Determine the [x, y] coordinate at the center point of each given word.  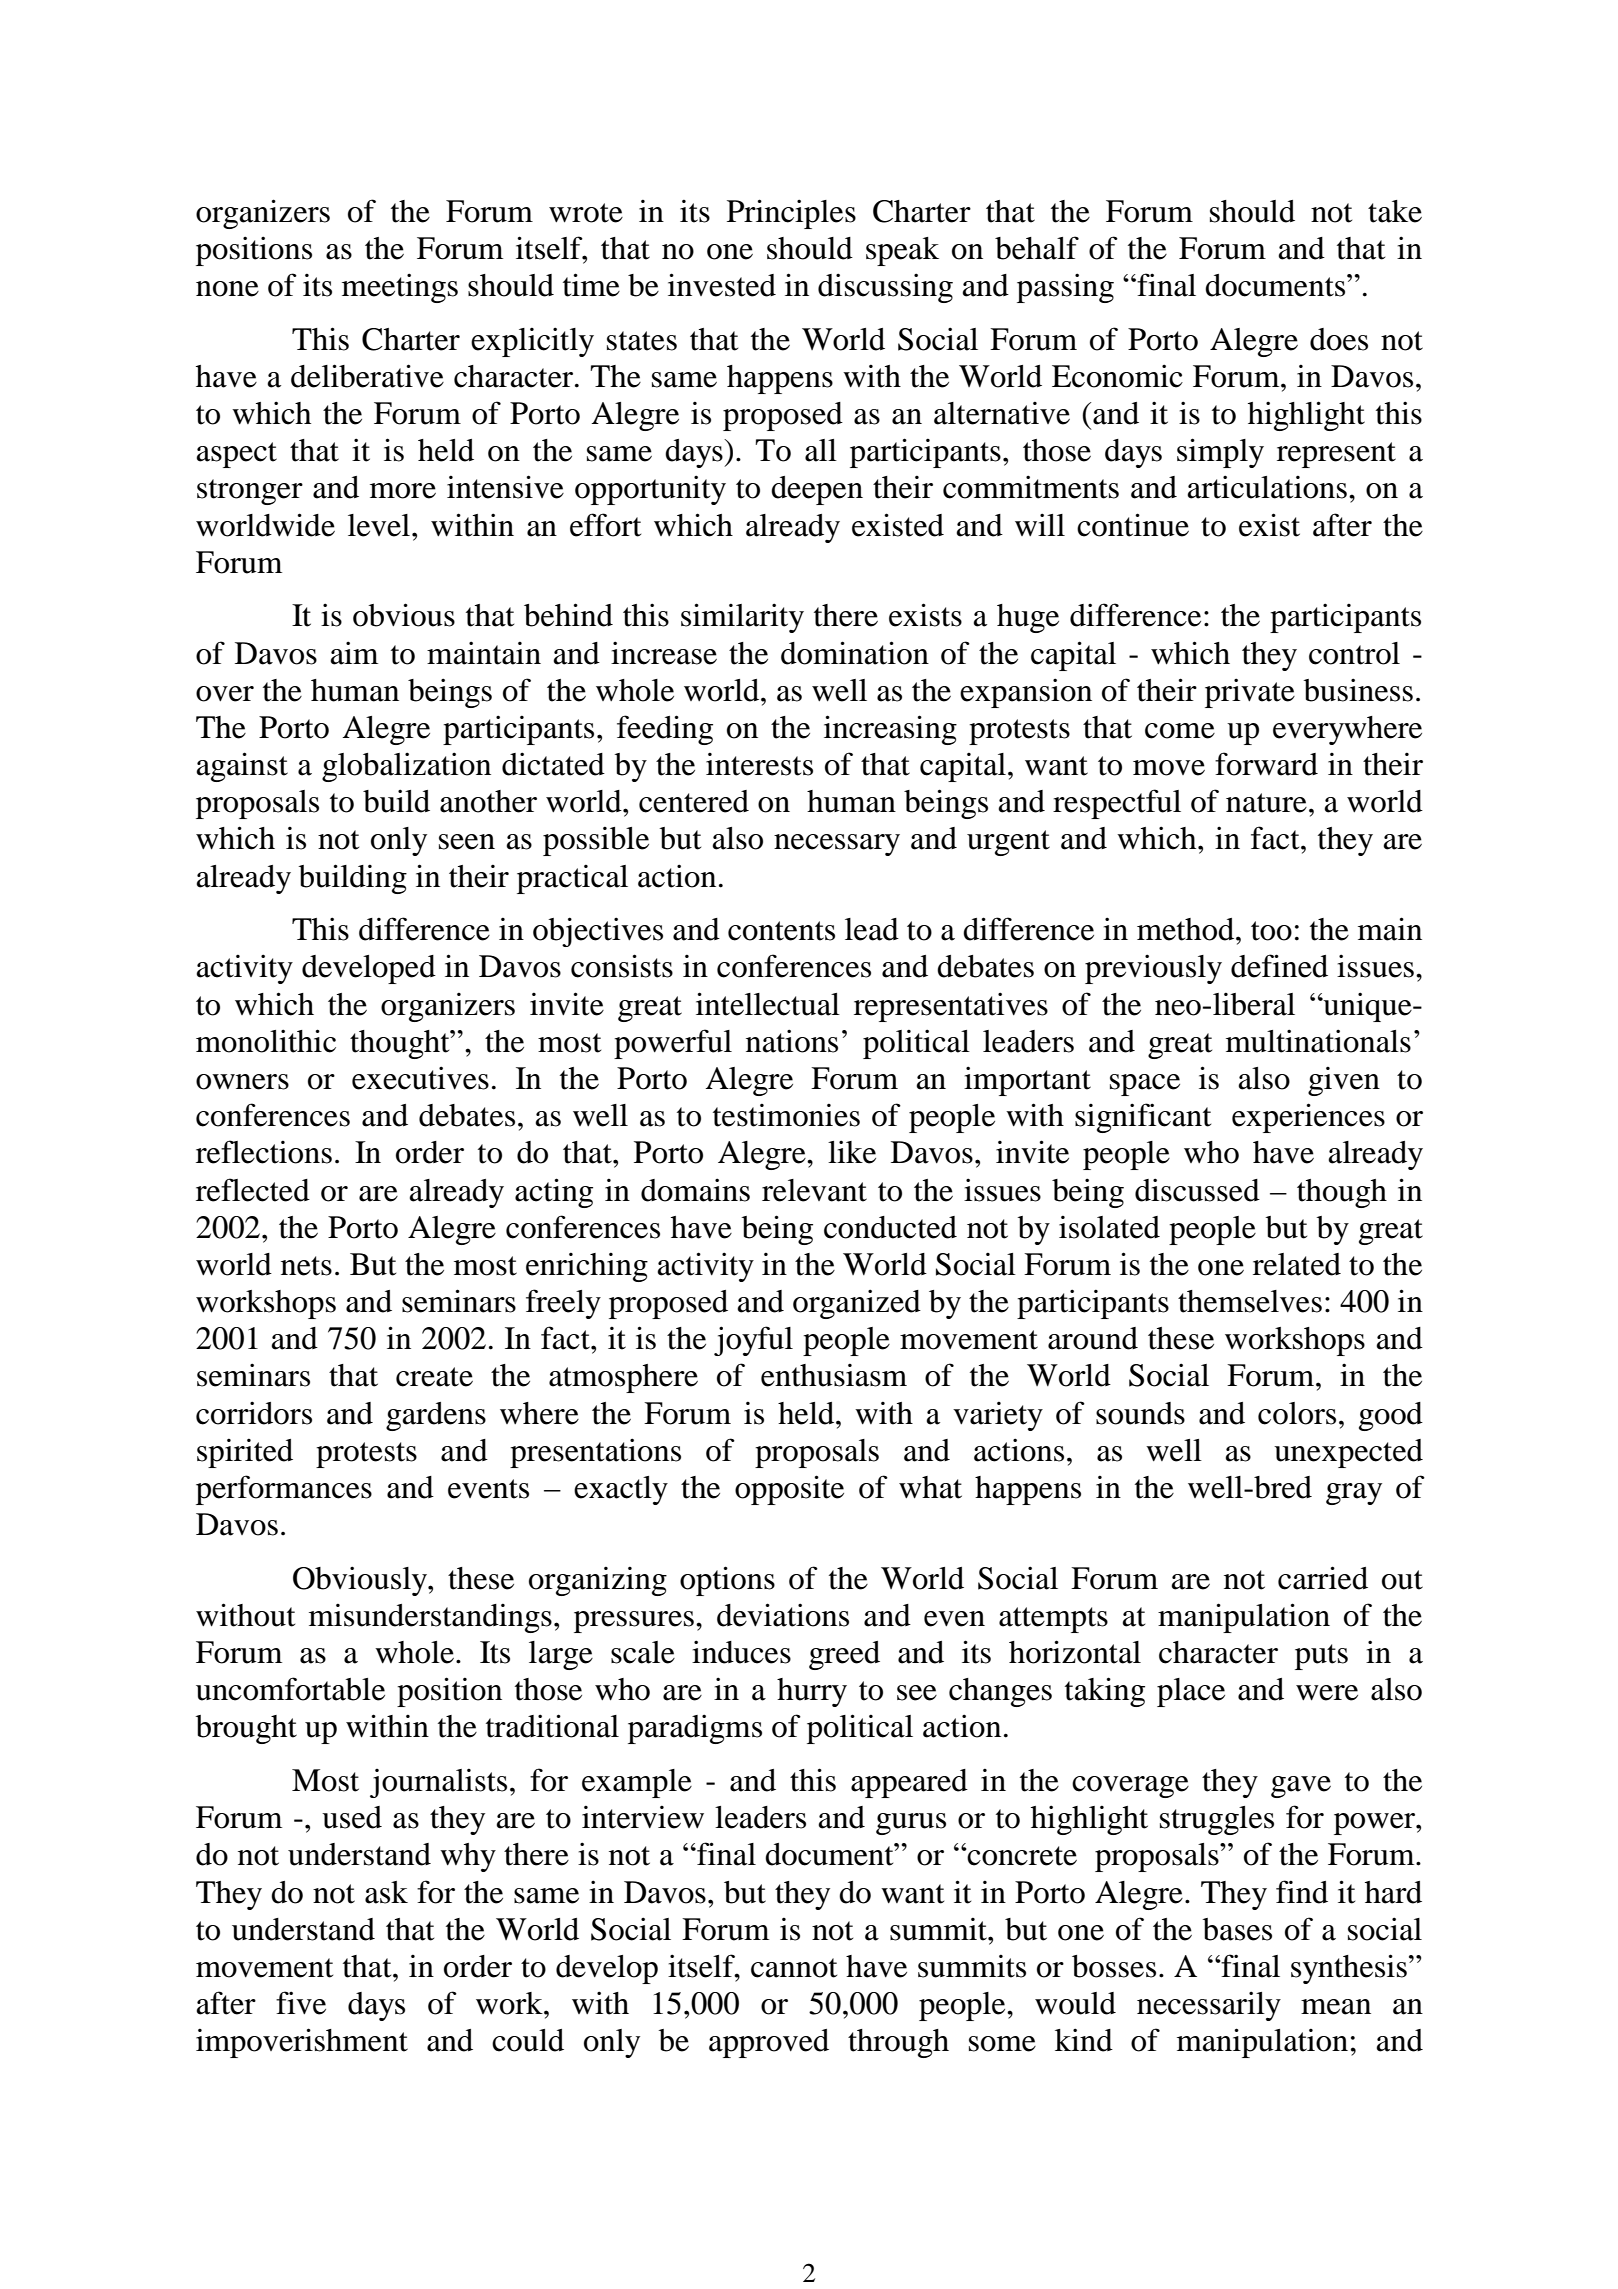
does [1339, 339]
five [301, 2003]
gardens [436, 1416]
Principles [791, 214]
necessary [837, 845]
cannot [794, 1968]
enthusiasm [834, 1375]
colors [1297, 1413]
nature [1266, 803]
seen [467, 842]
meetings [400, 288]
